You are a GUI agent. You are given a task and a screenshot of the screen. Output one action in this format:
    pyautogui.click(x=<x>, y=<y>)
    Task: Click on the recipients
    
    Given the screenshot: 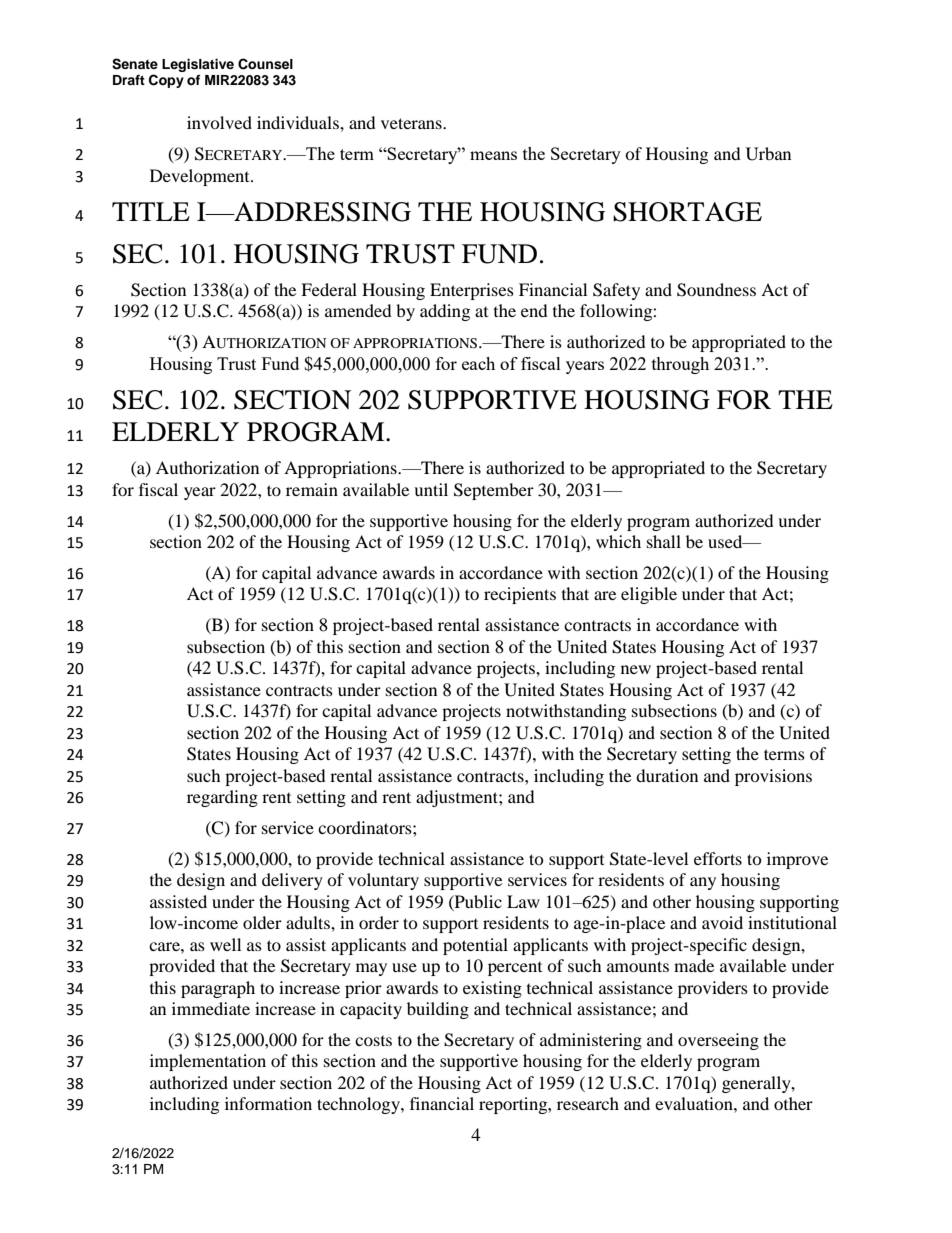 What is the action you would take?
    pyautogui.click(x=520, y=595)
